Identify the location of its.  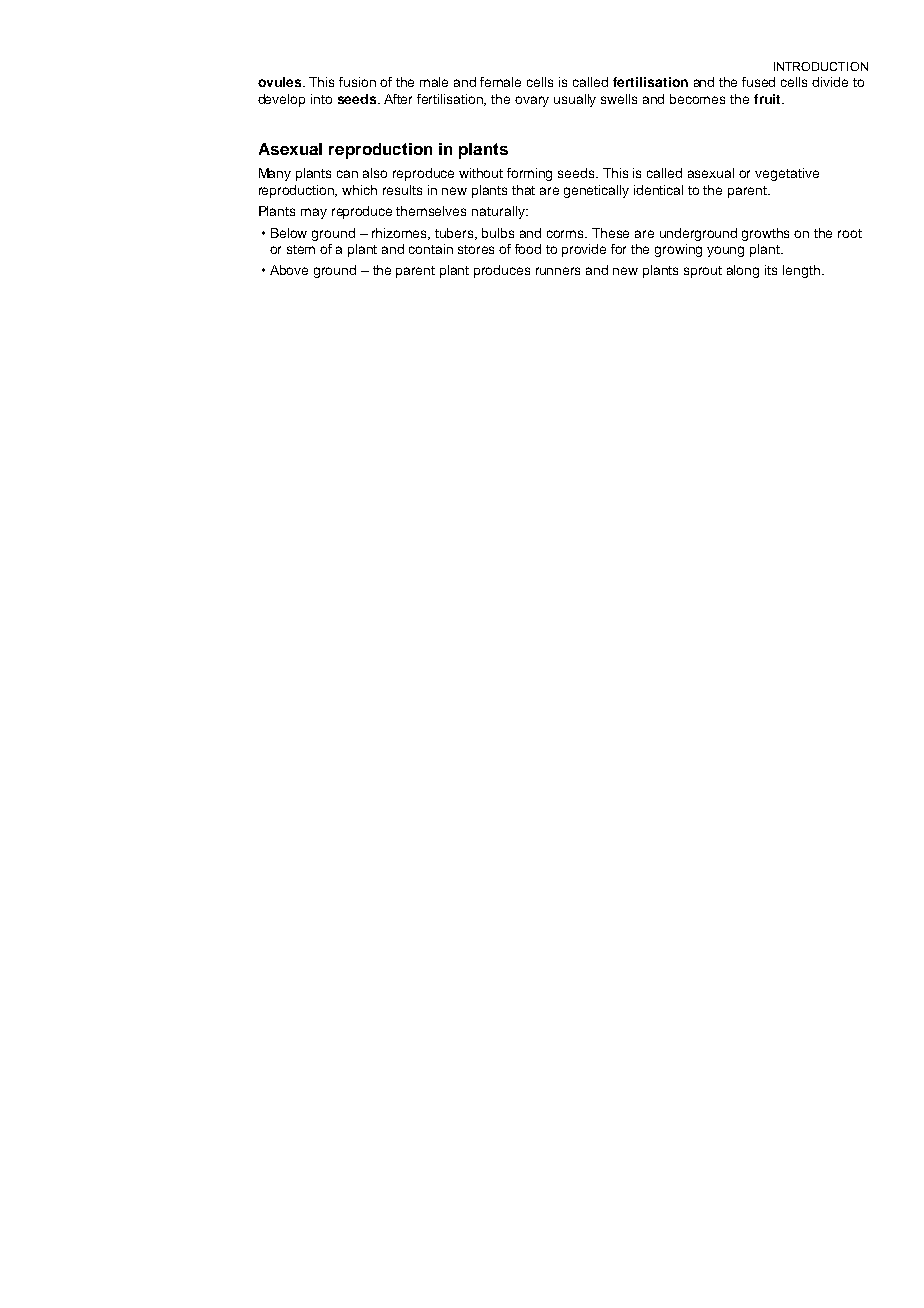
(771, 270).
